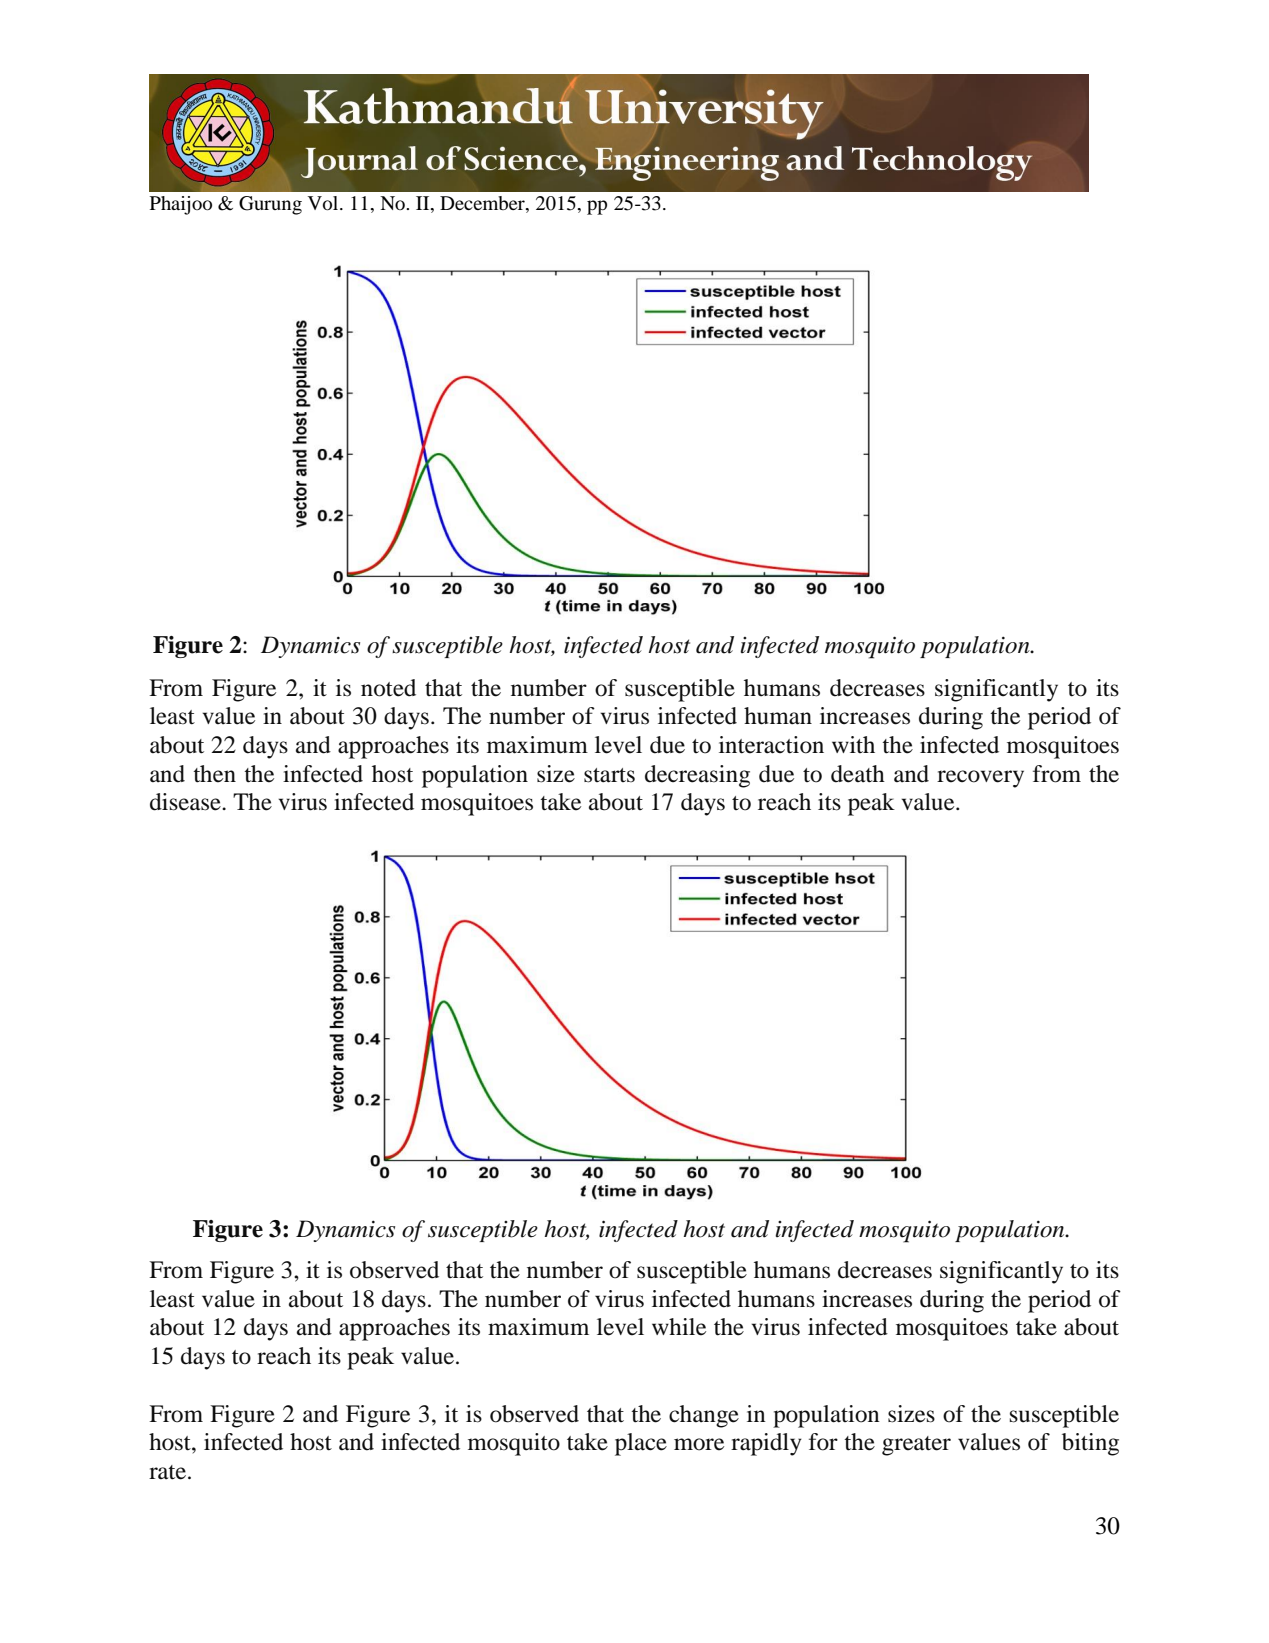  I want to click on place, so click(641, 1444).
